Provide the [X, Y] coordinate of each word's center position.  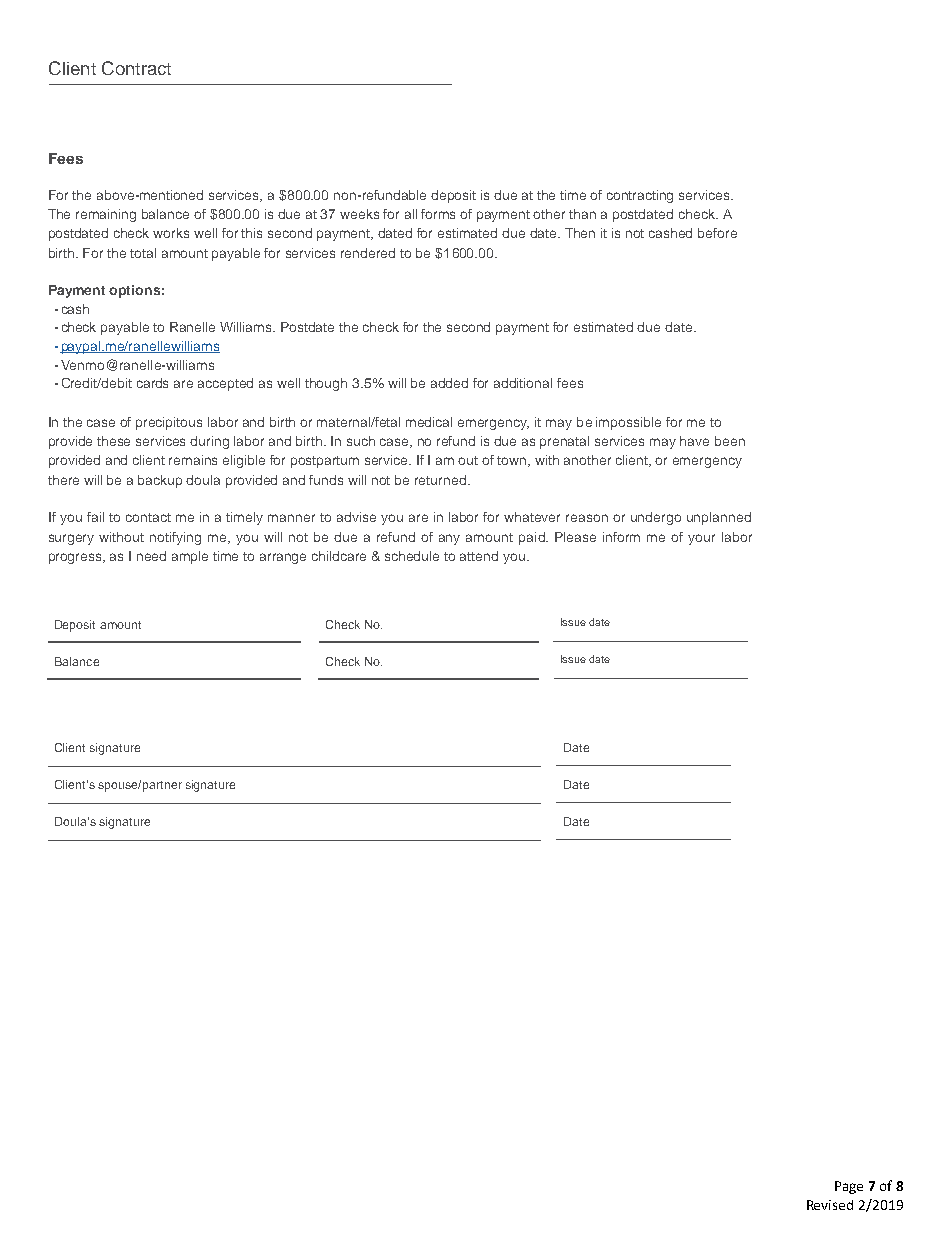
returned [440, 480]
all [411, 214]
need [151, 556]
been [730, 441]
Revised [830, 1205]
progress [77, 558]
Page [849, 1187]
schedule [412, 556]
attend [479, 556]
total [143, 253]
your [701, 539]
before [717, 233]
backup [160, 481]
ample [190, 557]
